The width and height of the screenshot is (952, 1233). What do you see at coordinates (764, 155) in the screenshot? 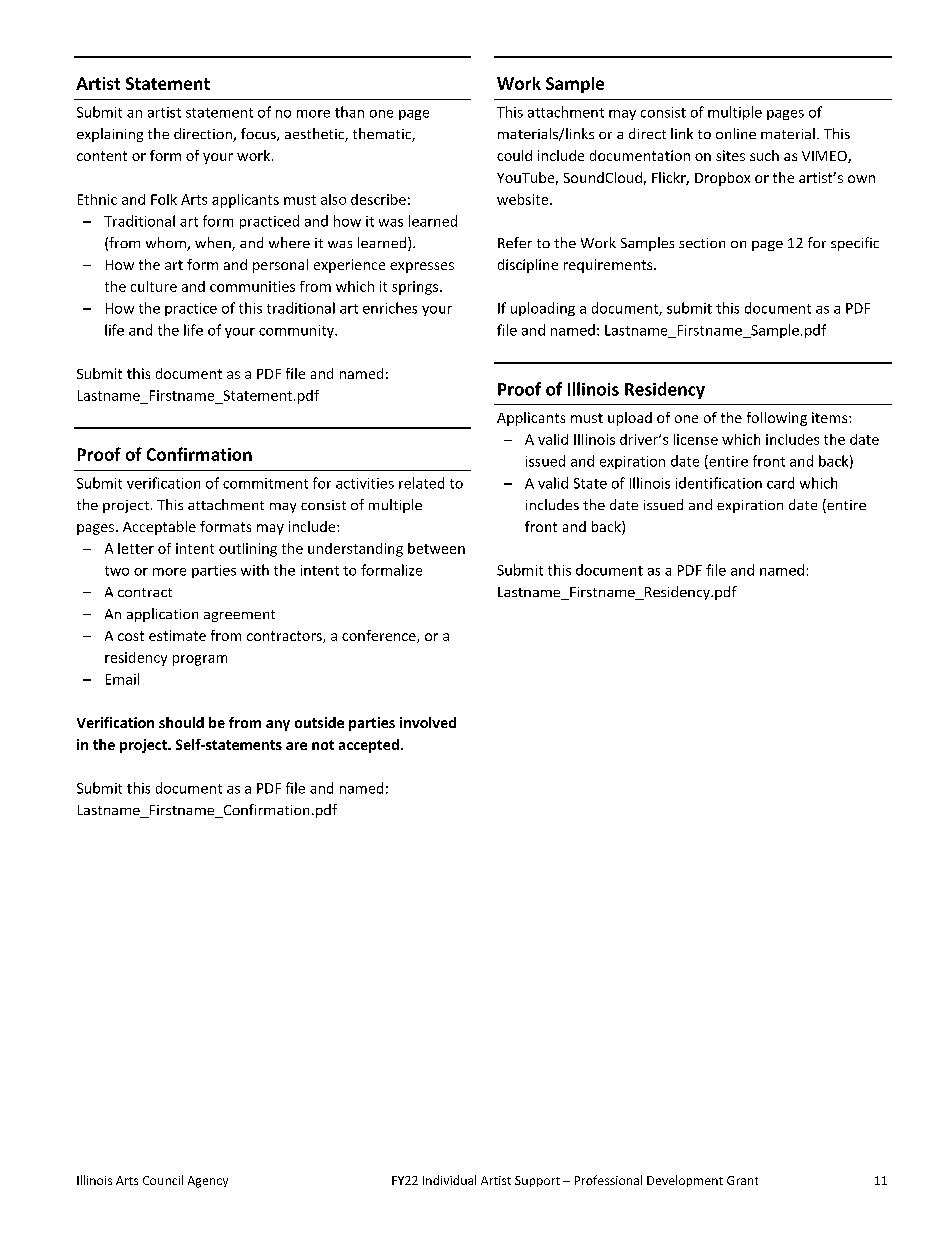
I see `such` at bounding box center [764, 155].
